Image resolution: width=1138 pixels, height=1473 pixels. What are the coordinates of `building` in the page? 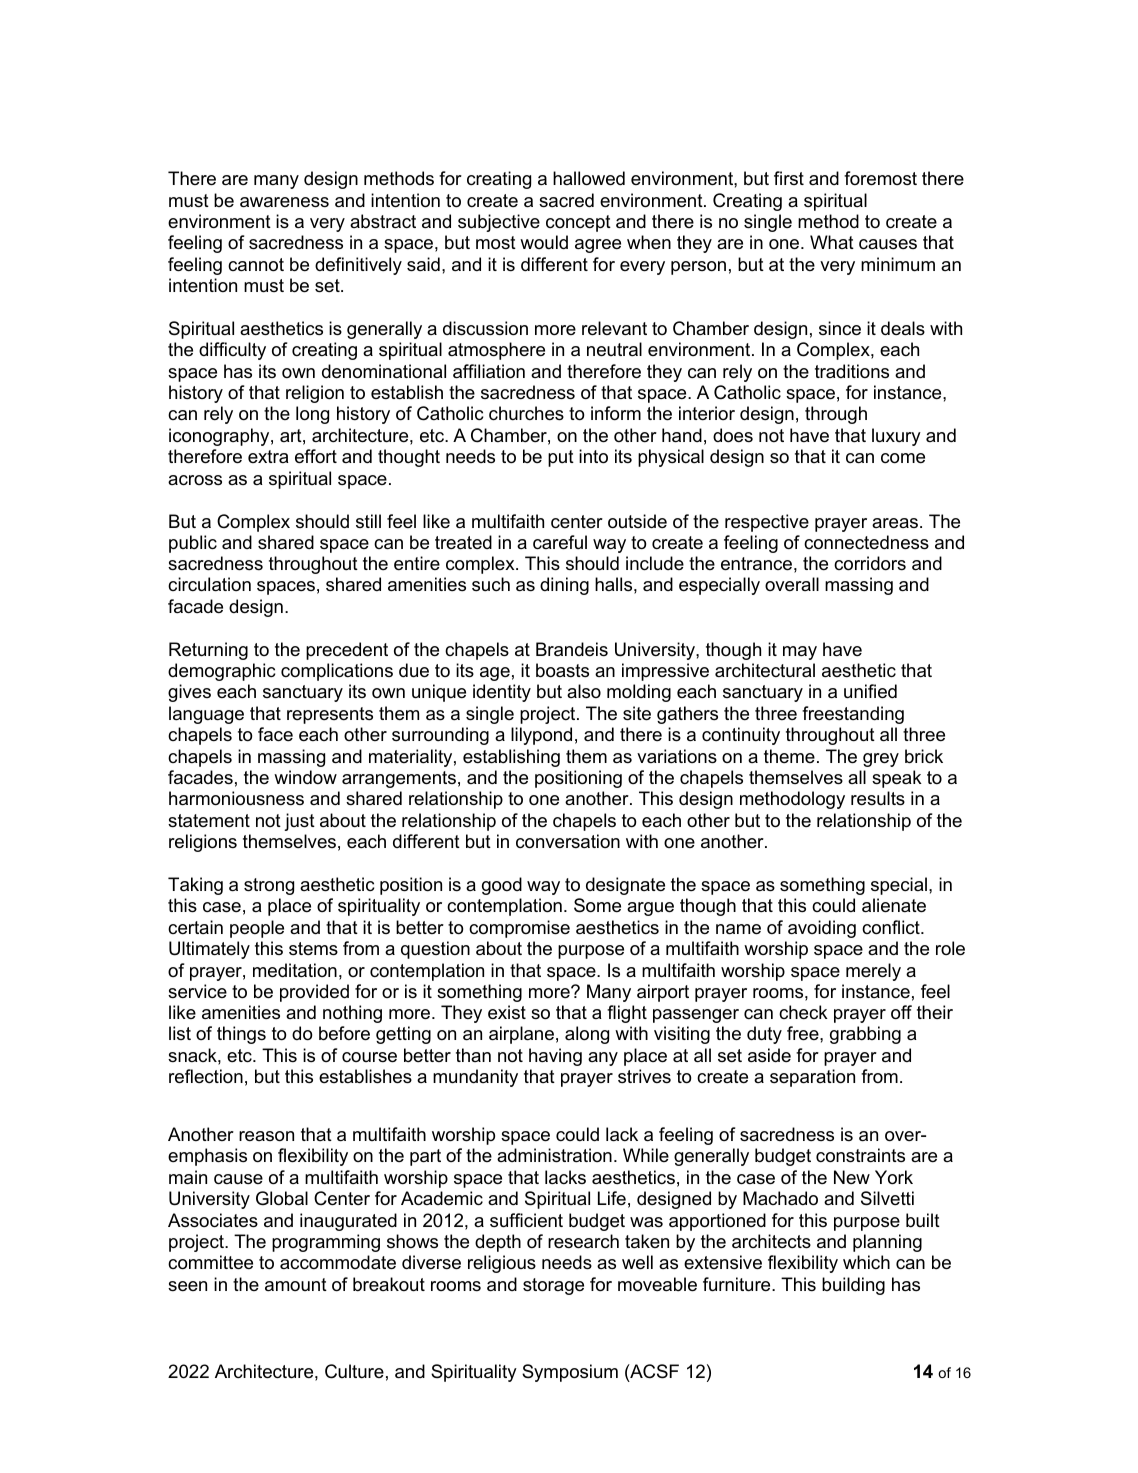 It's located at (853, 1286).
